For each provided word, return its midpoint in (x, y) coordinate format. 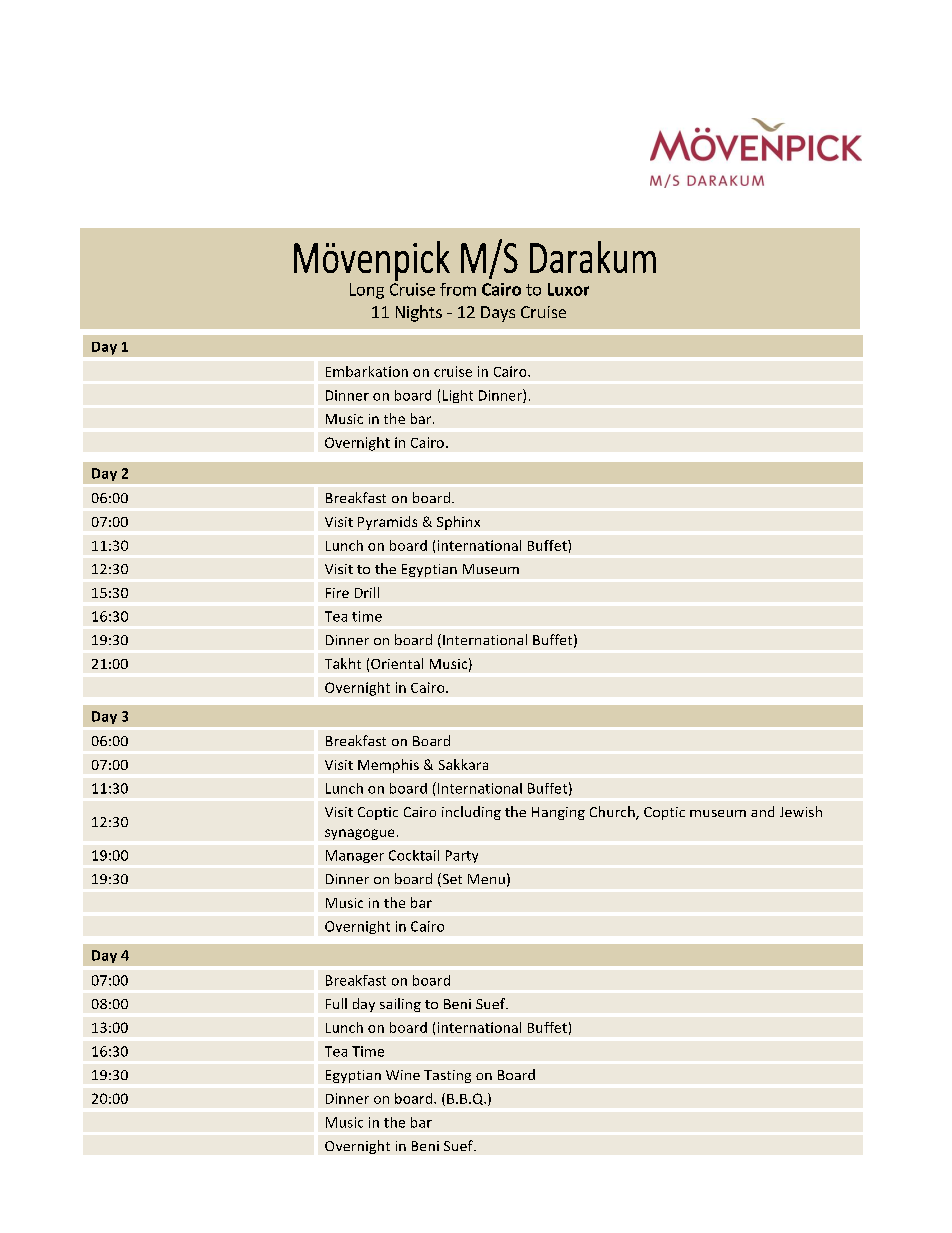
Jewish (801, 811)
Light (458, 396)
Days (498, 314)
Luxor (568, 289)
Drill (367, 592)
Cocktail (414, 855)
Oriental (397, 663)
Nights (419, 313)
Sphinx (458, 523)
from (458, 289)
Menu (486, 879)
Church (613, 813)
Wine (403, 1075)
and (762, 811)
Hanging (558, 813)
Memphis (388, 766)
